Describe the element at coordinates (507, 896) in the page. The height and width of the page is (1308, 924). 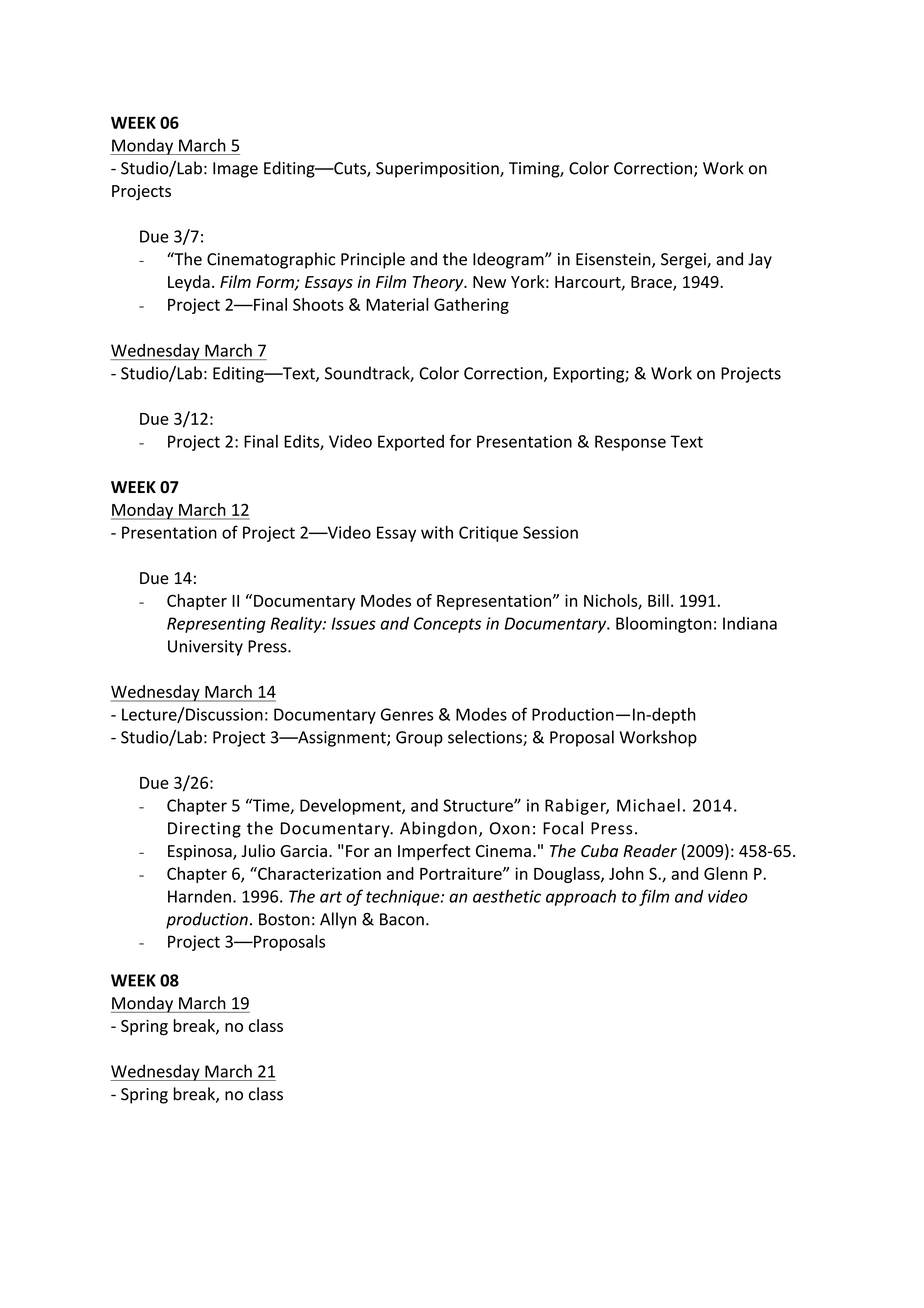
I see `aesthetic` at that location.
